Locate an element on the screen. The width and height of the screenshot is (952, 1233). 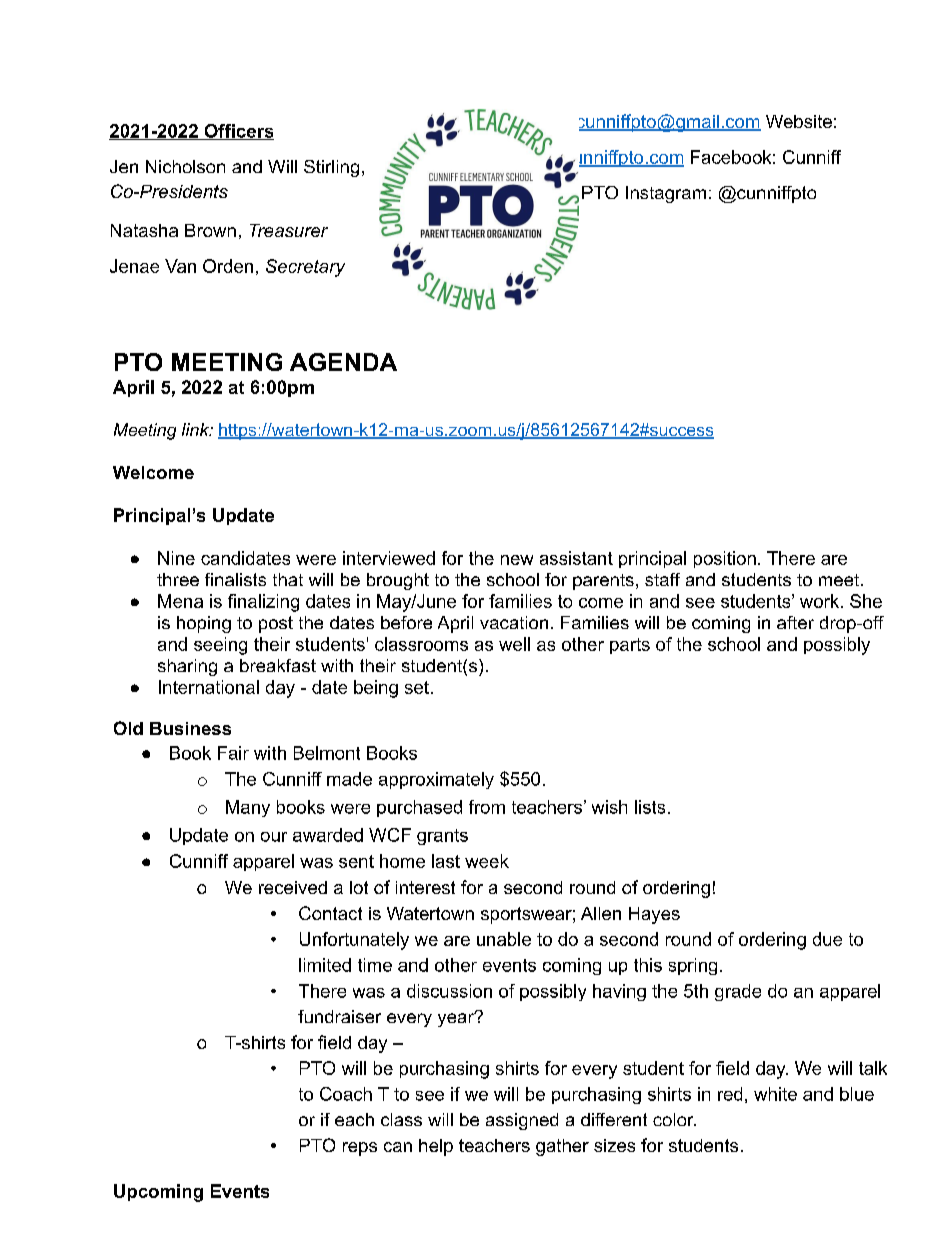
new is located at coordinates (517, 560).
